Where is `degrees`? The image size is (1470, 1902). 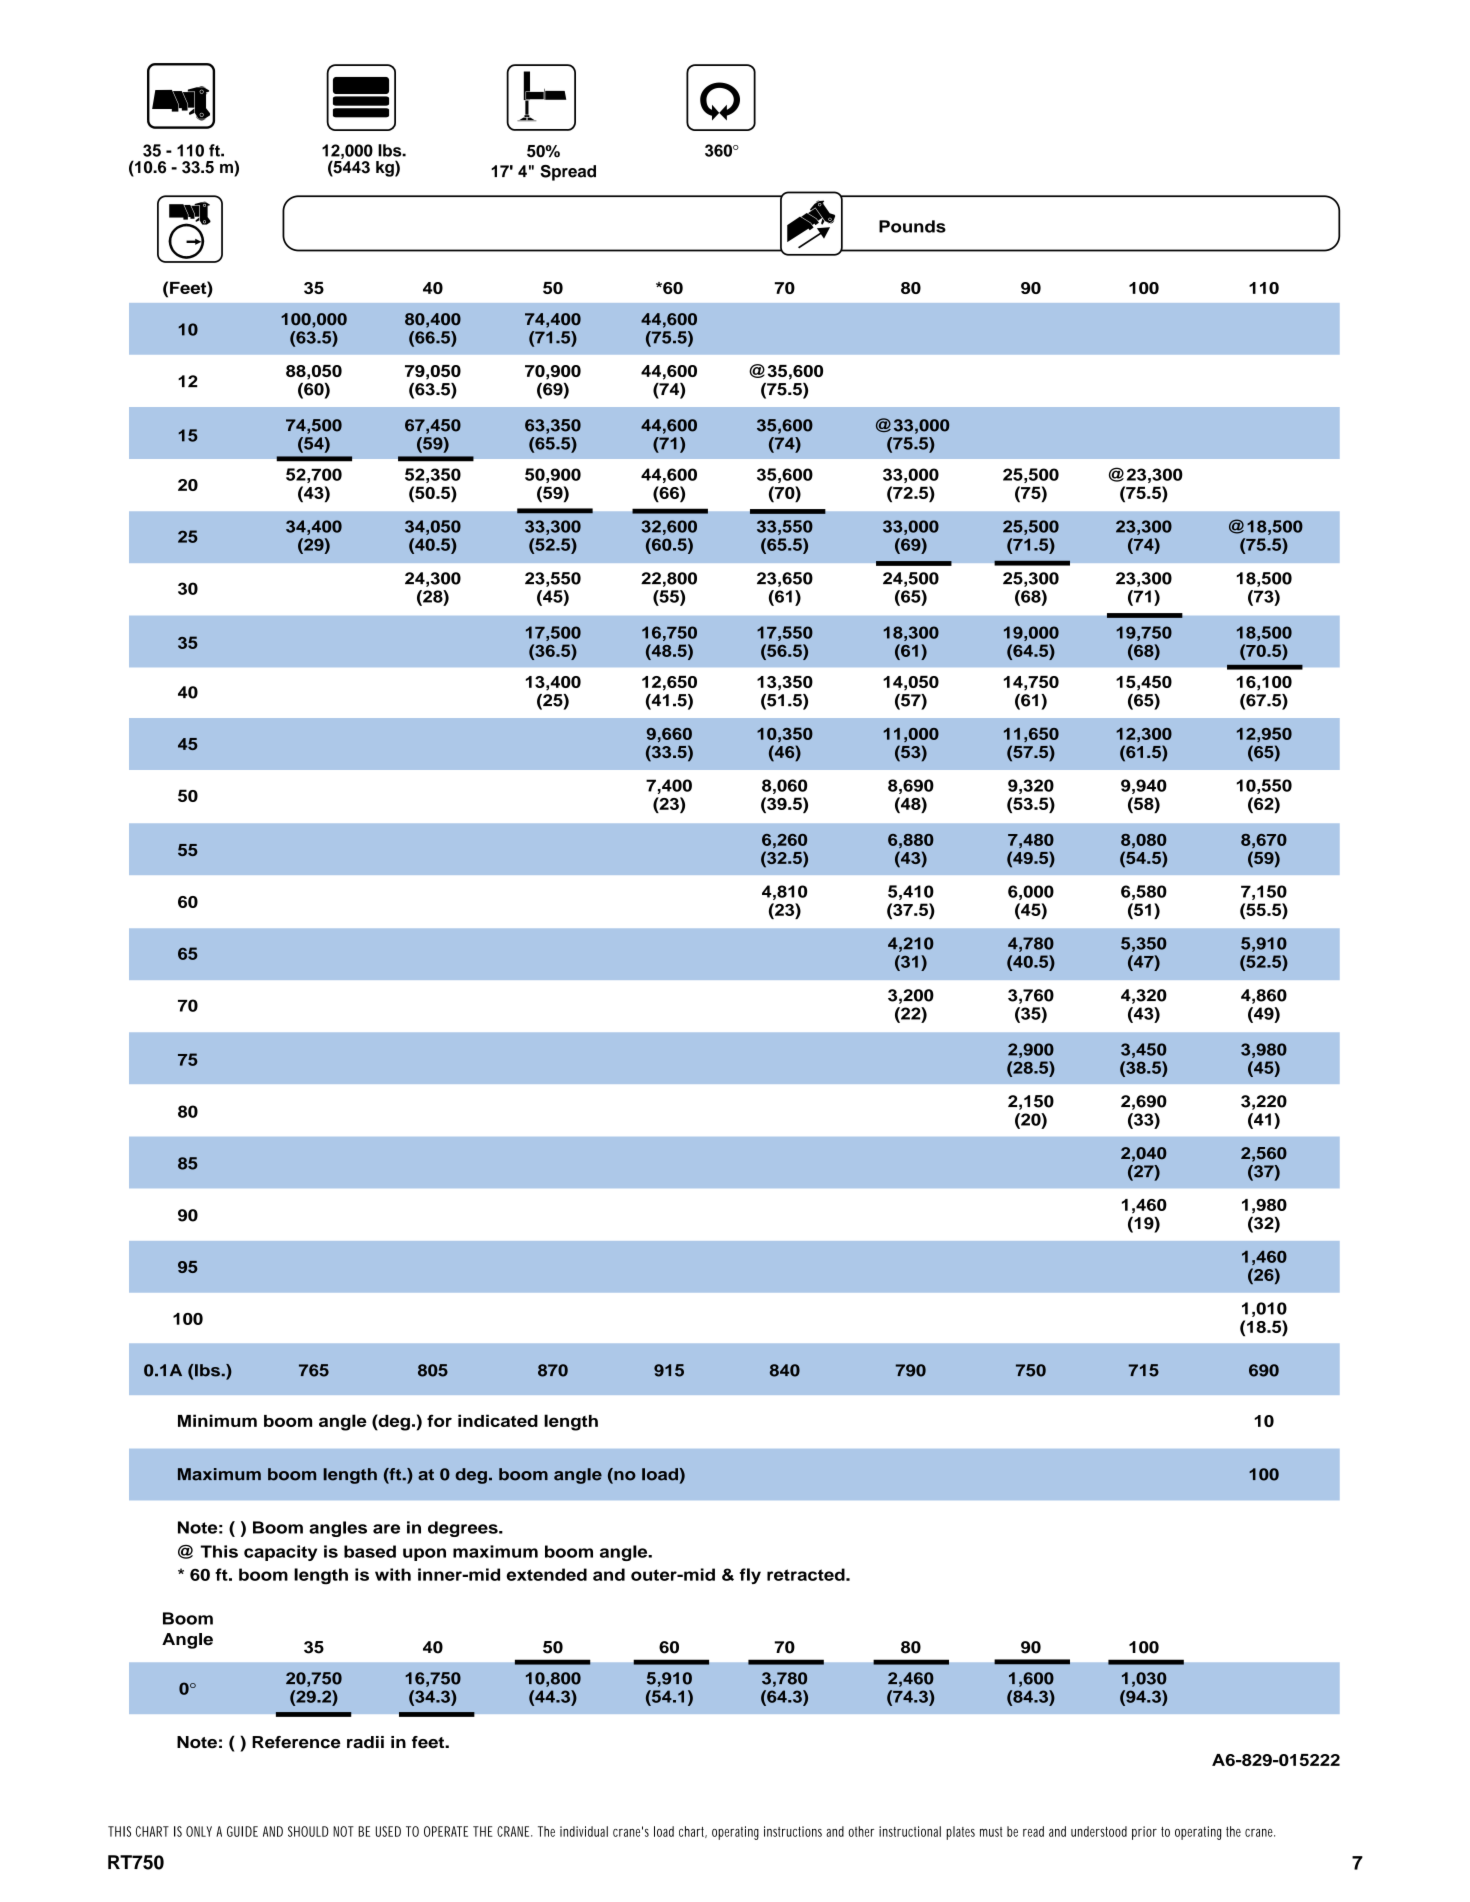
degrees is located at coordinates (464, 1529).
